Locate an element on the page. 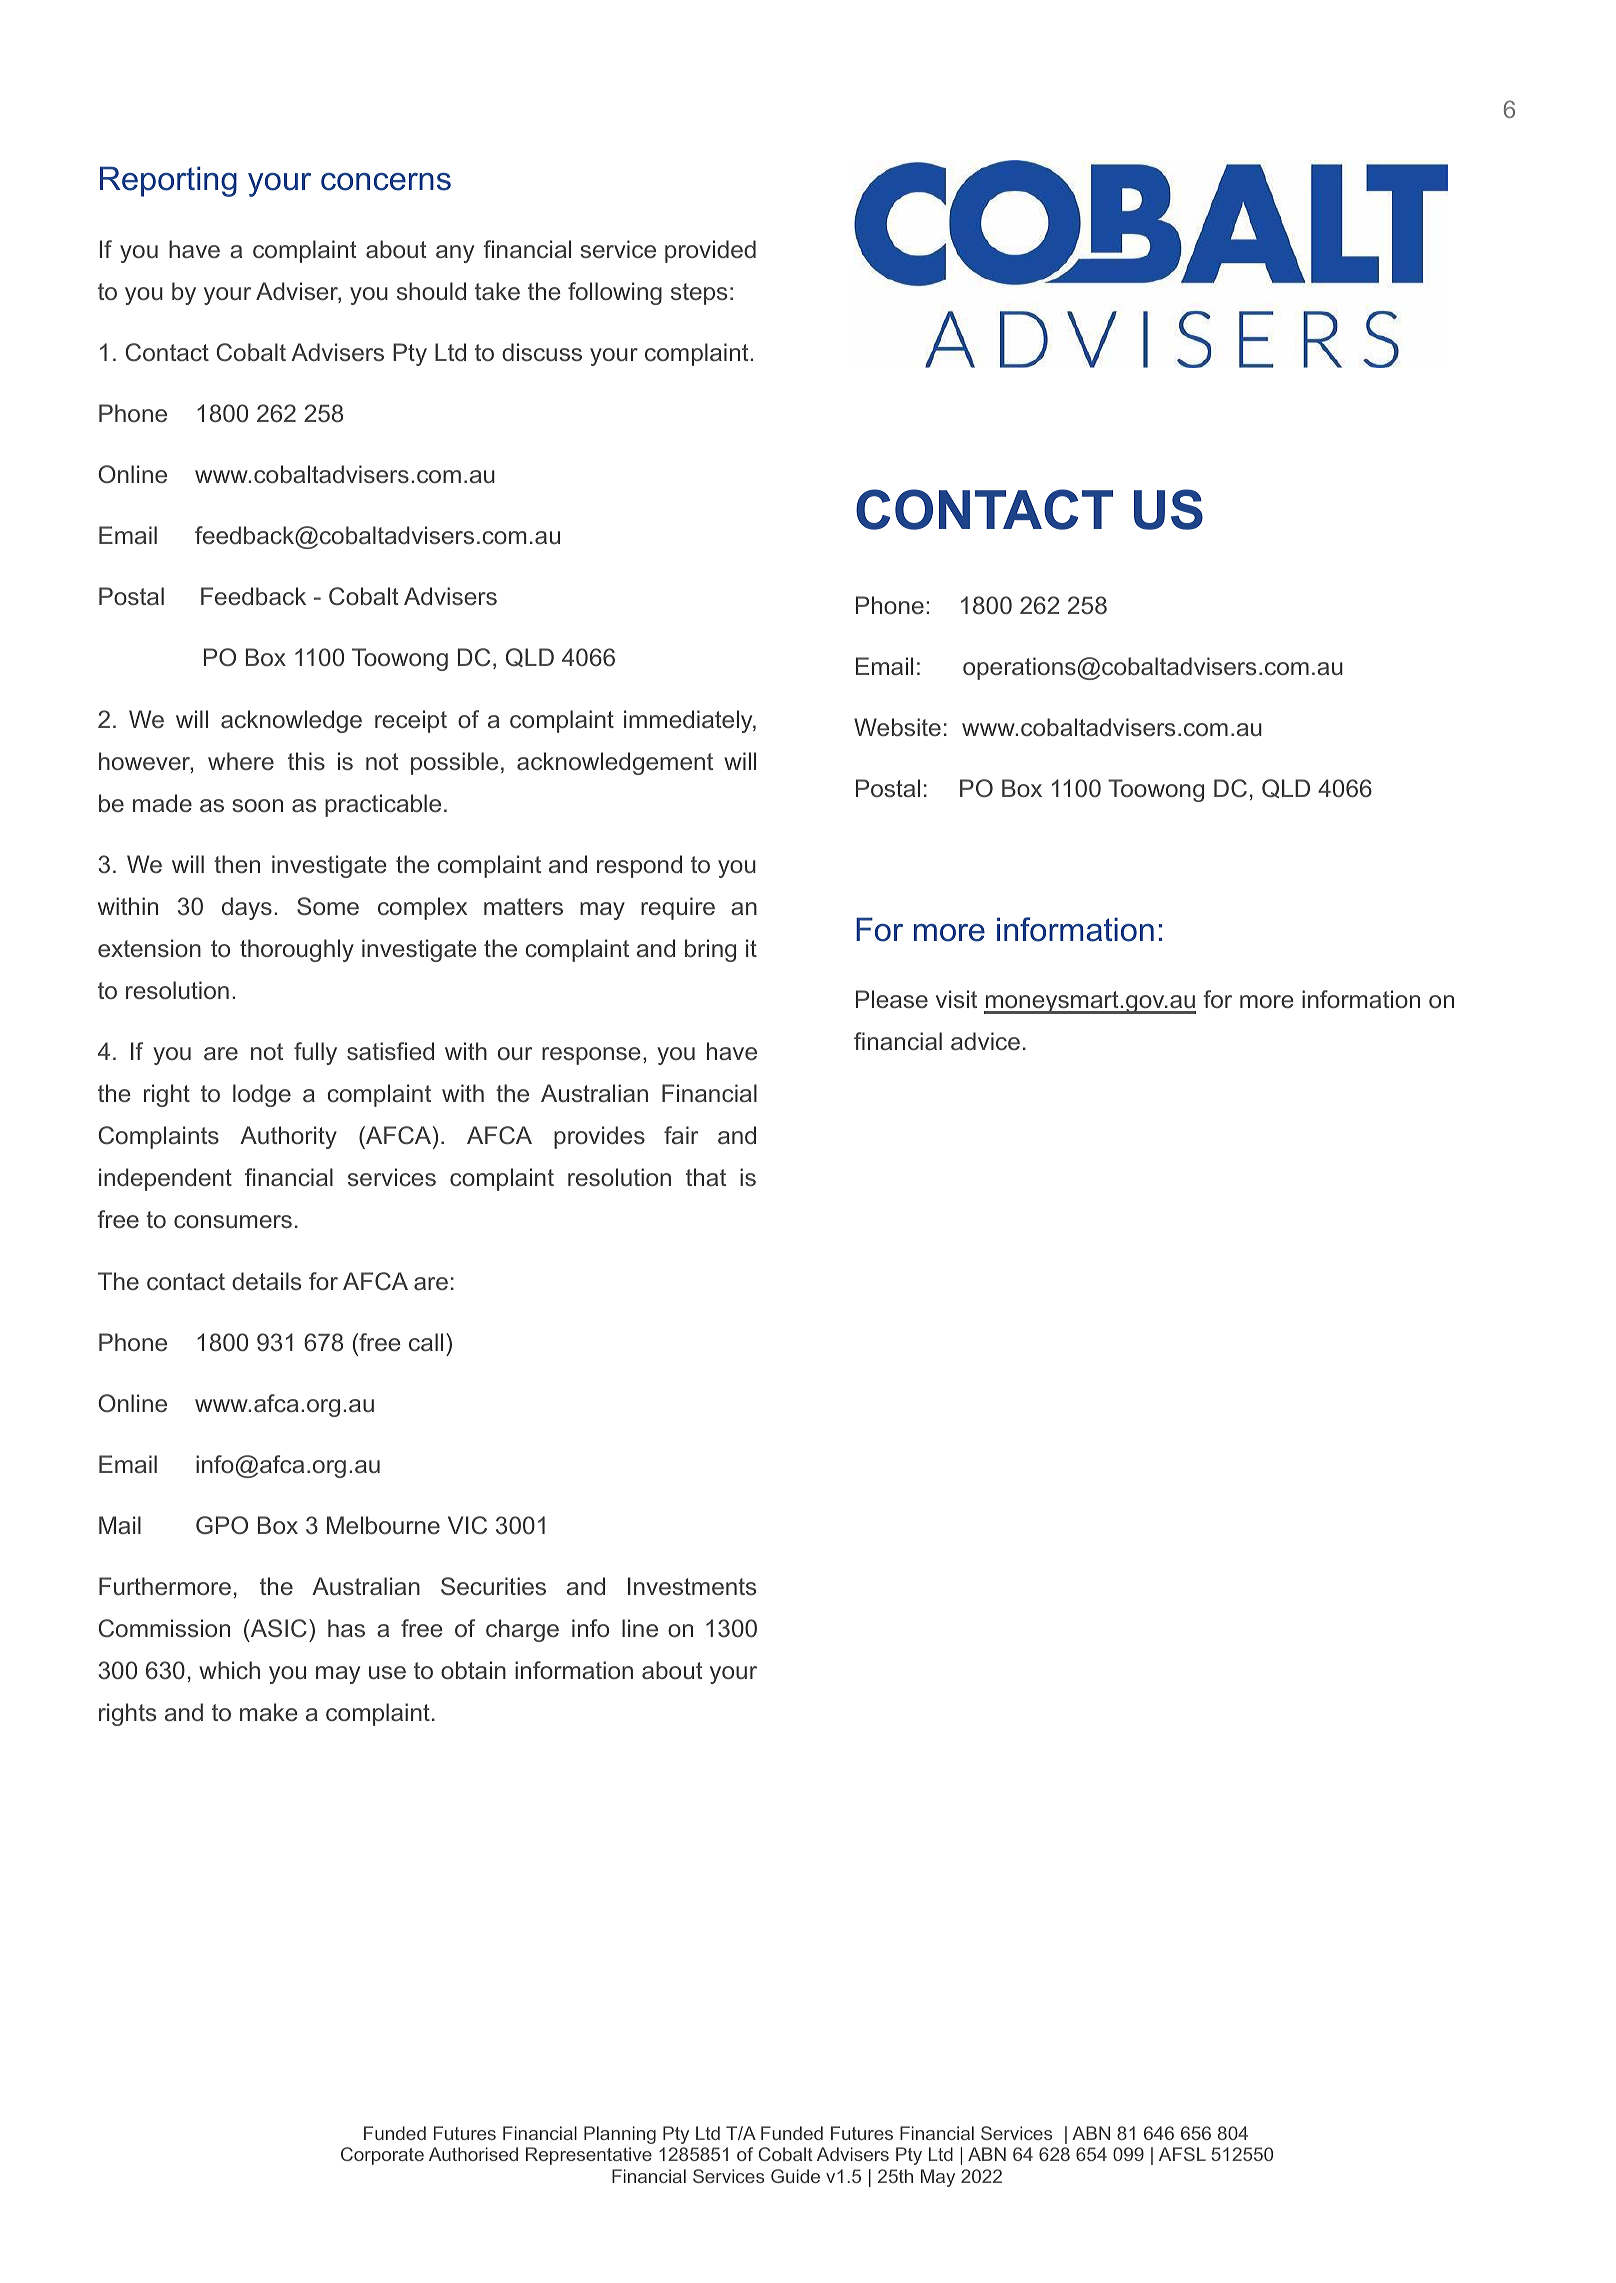 The image size is (1616, 2283). provides is located at coordinates (599, 1137).
